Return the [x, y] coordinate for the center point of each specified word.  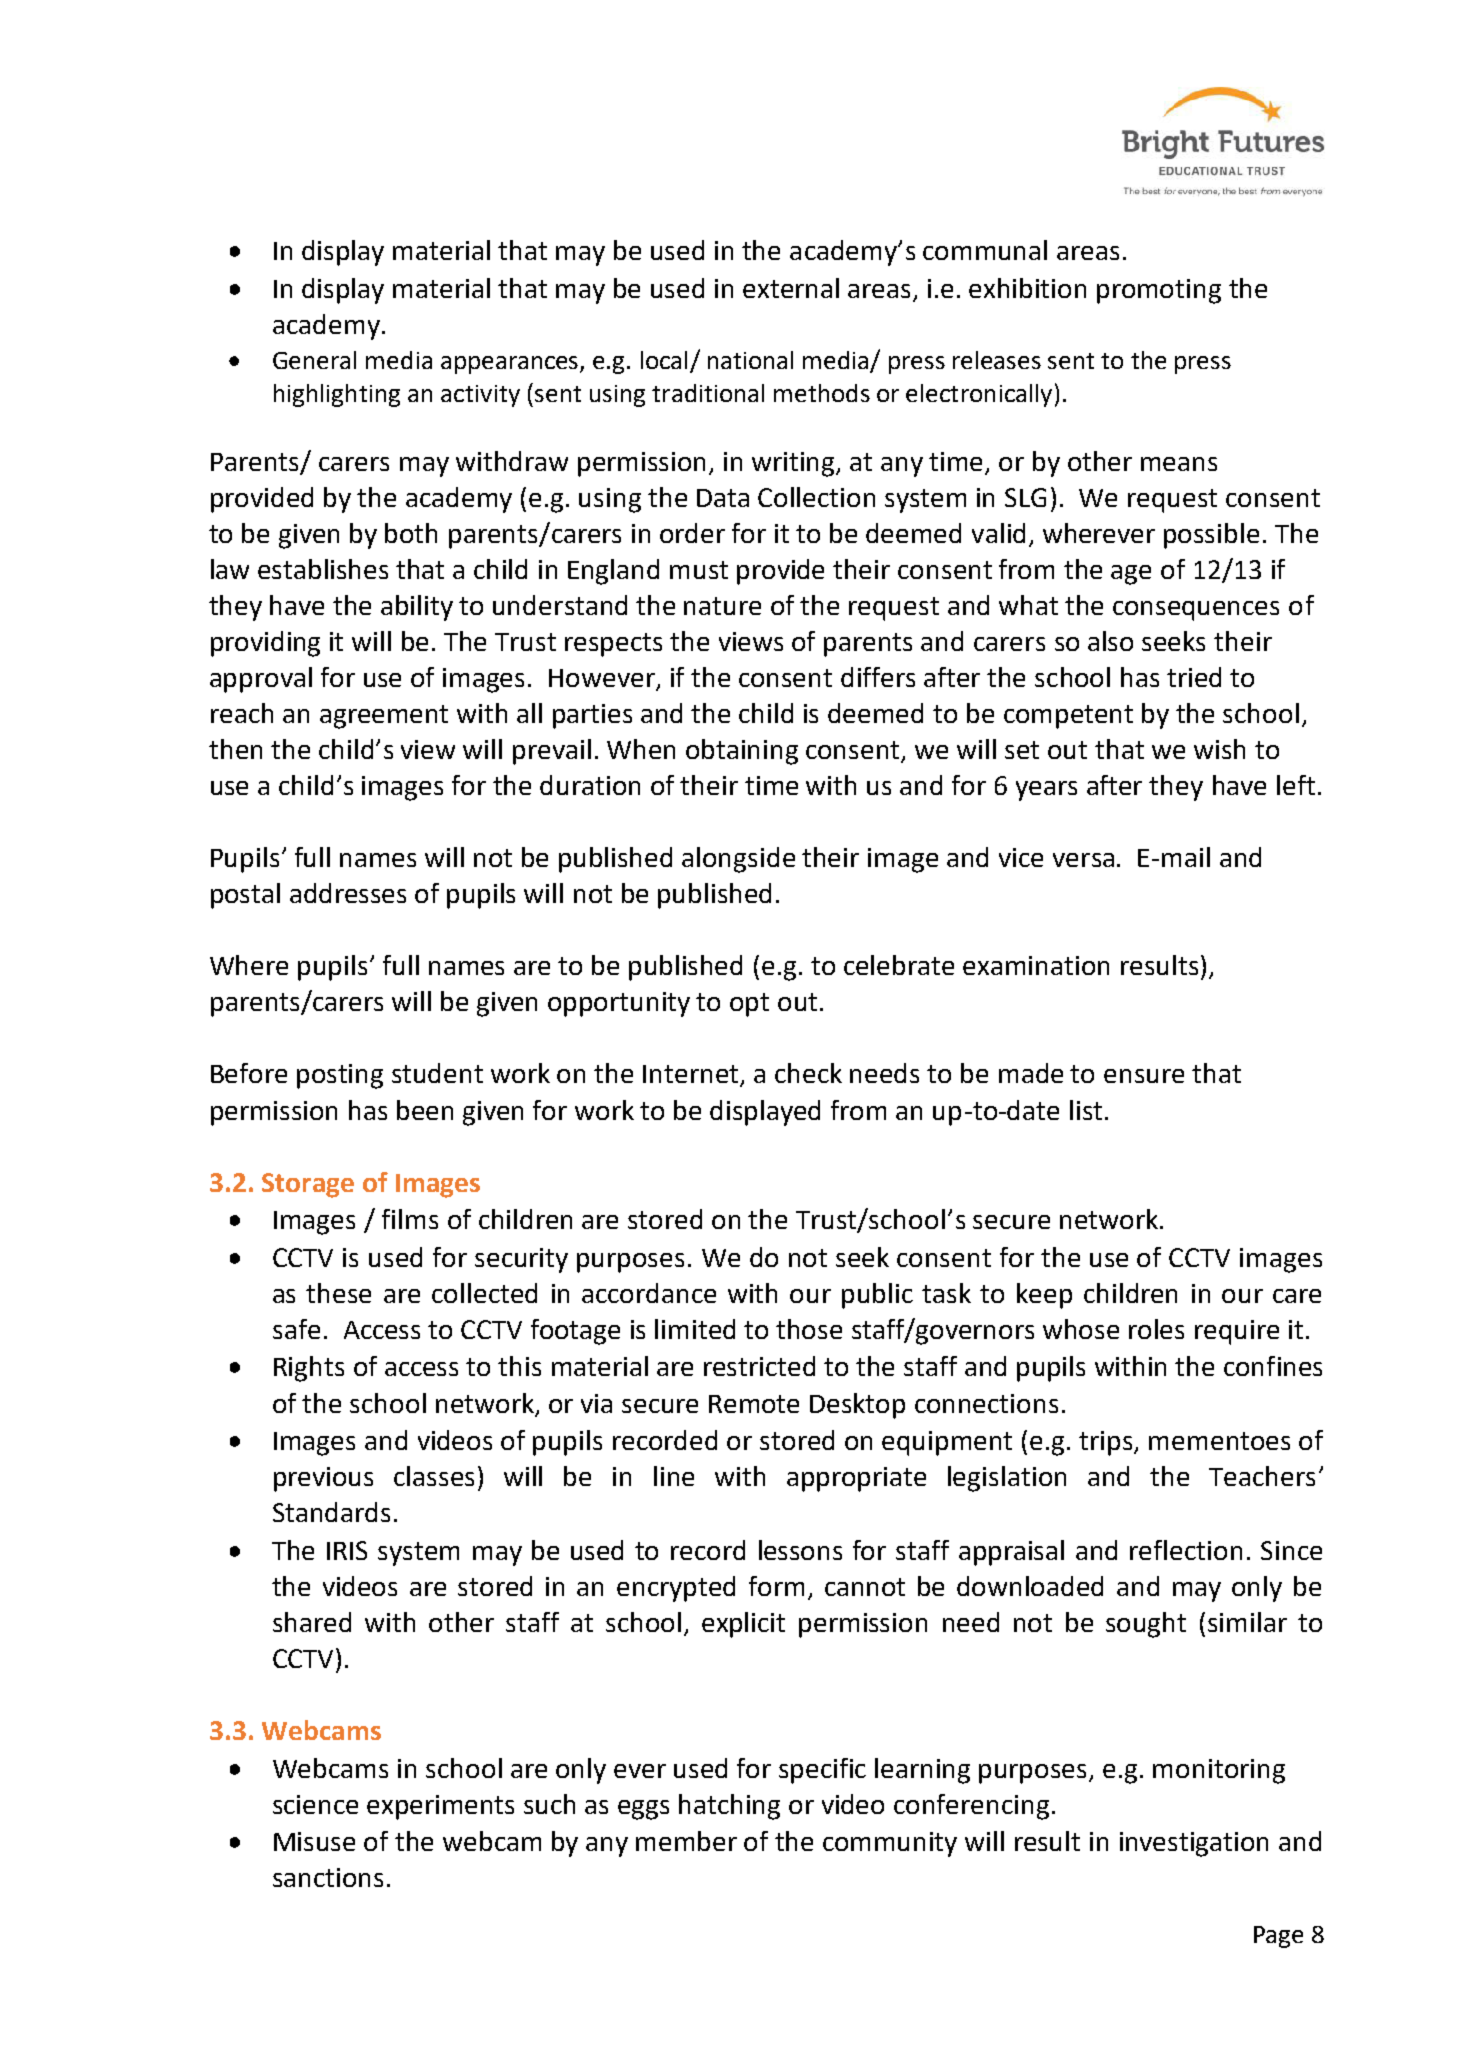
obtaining [742, 752]
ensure [1144, 1076]
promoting [1159, 291]
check [808, 1073]
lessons [800, 1550]
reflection [1186, 1550]
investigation [1194, 1844]
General [314, 360]
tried [1194, 677]
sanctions [328, 1877]
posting [340, 1076]
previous [323, 1479]
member [686, 1841]
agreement [384, 717]
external [791, 288]
